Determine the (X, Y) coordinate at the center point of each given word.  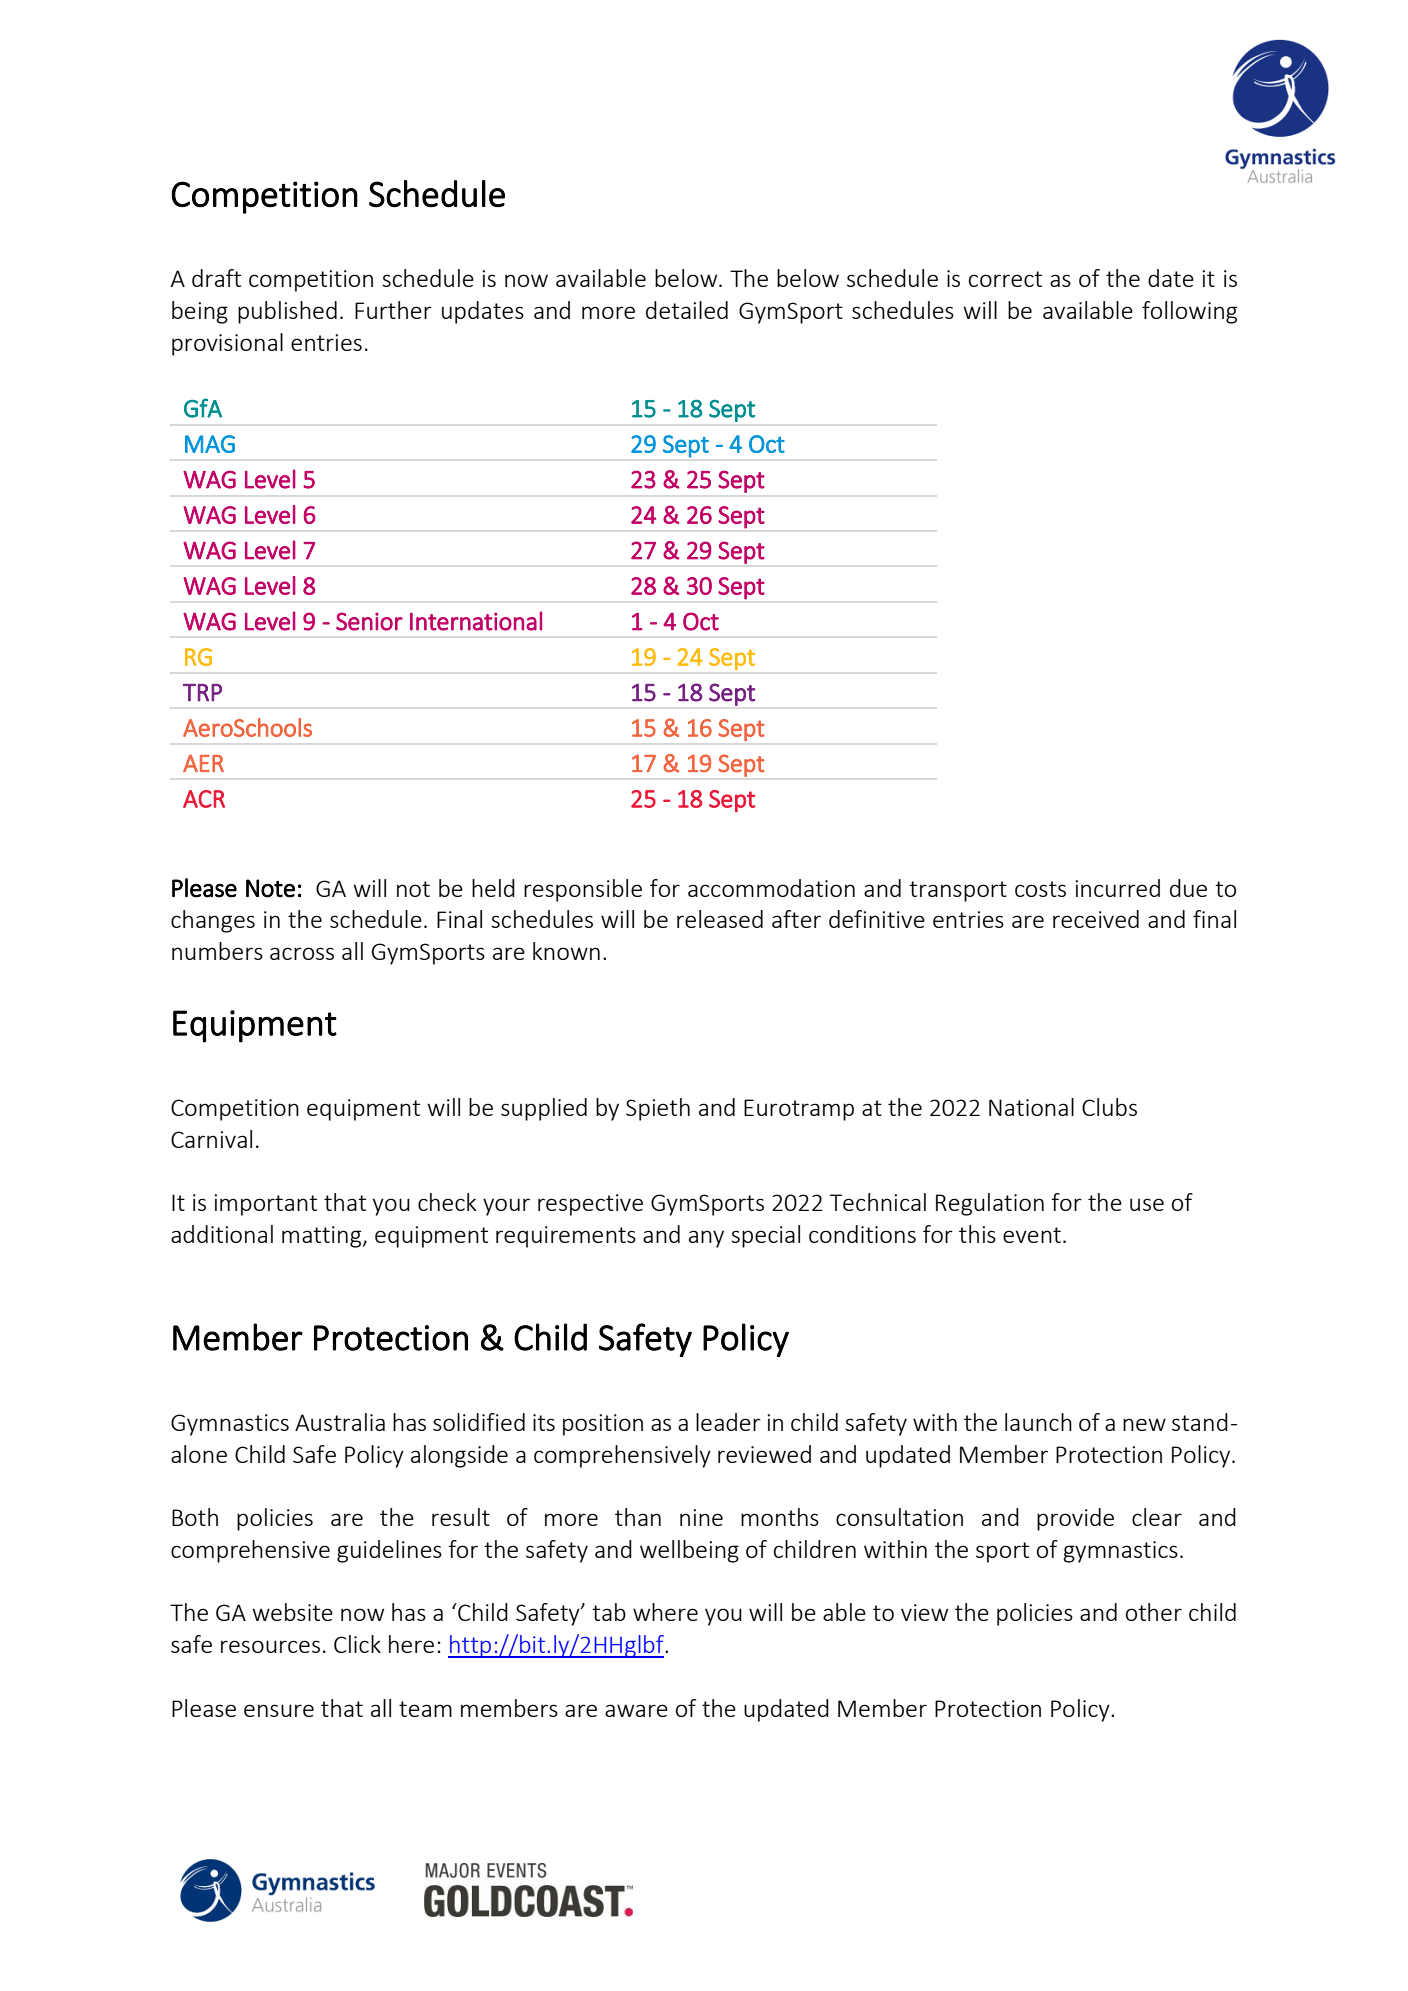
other (1154, 1612)
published (287, 312)
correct (1005, 279)
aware (636, 1710)
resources (270, 1646)
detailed (687, 310)
